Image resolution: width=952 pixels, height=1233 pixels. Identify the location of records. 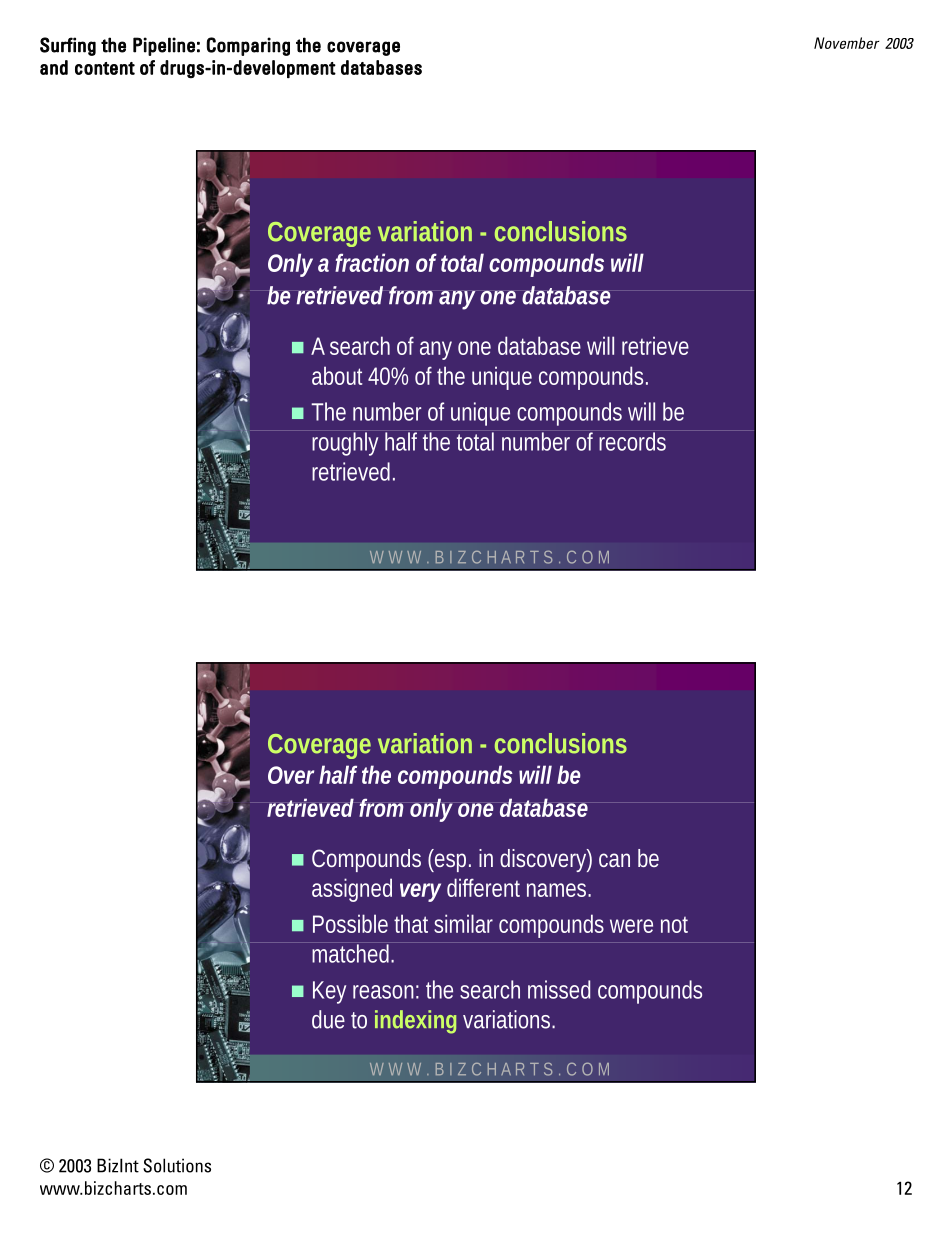
(632, 441).
